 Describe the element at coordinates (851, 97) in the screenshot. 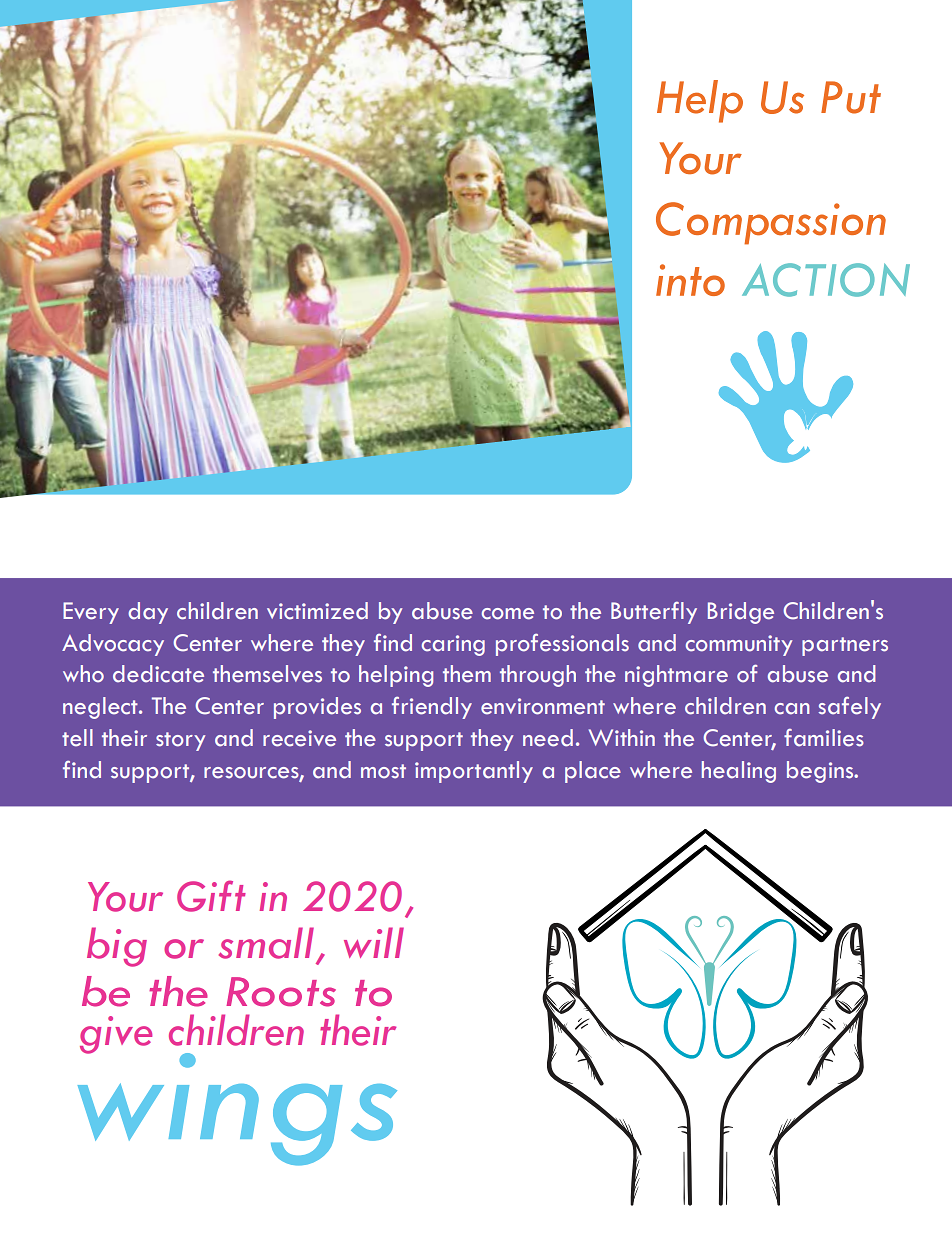

I see `Put` at that location.
